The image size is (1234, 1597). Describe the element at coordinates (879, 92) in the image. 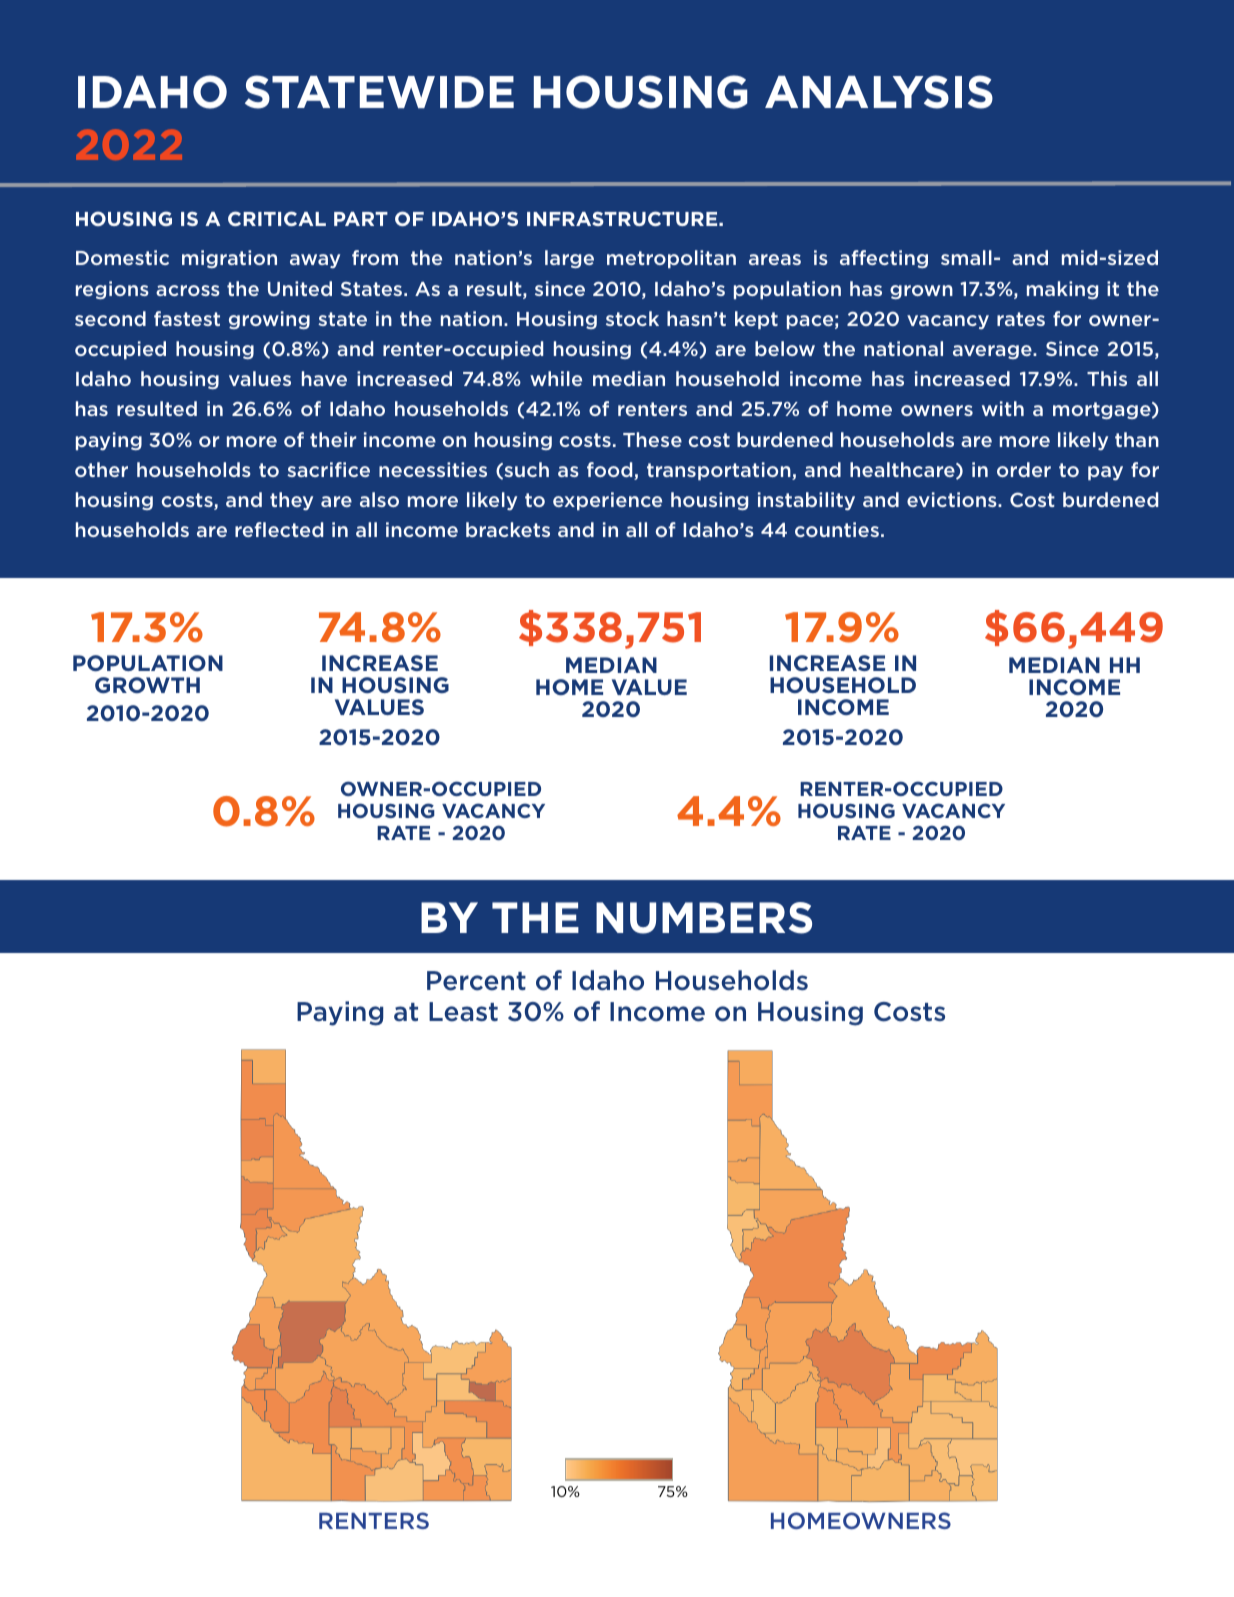

I see `ANALYSIS` at that location.
